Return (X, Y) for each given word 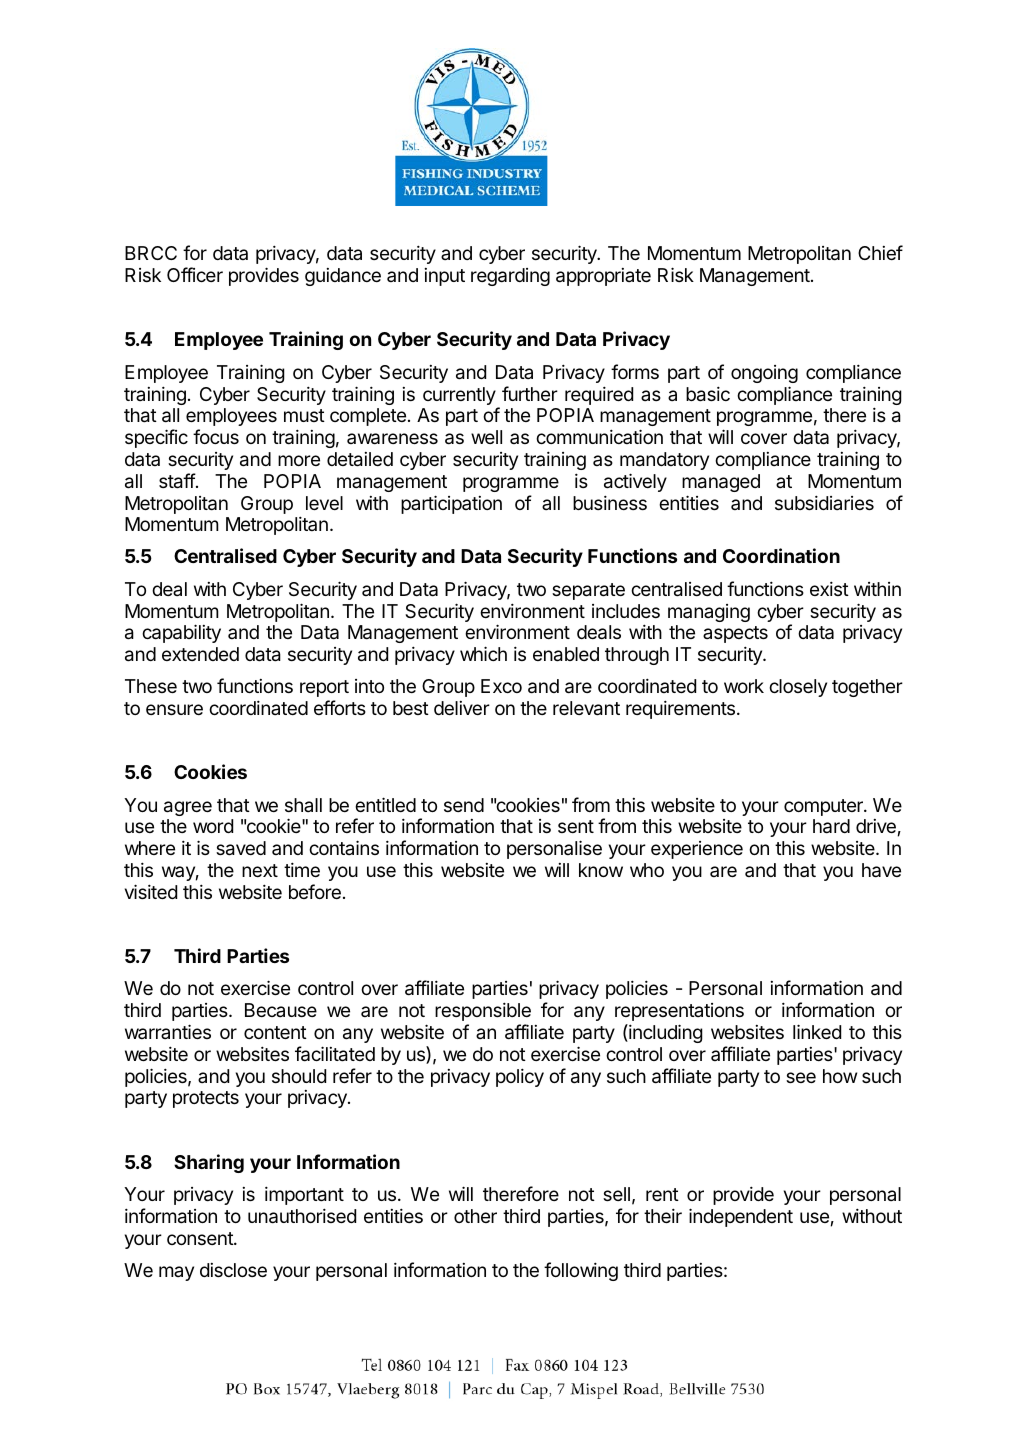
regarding (510, 277)
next (260, 870)
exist (829, 588)
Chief (880, 252)
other (475, 1216)
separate (588, 591)
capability (181, 633)
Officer (195, 274)
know (601, 870)
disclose (233, 1270)
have (881, 870)
